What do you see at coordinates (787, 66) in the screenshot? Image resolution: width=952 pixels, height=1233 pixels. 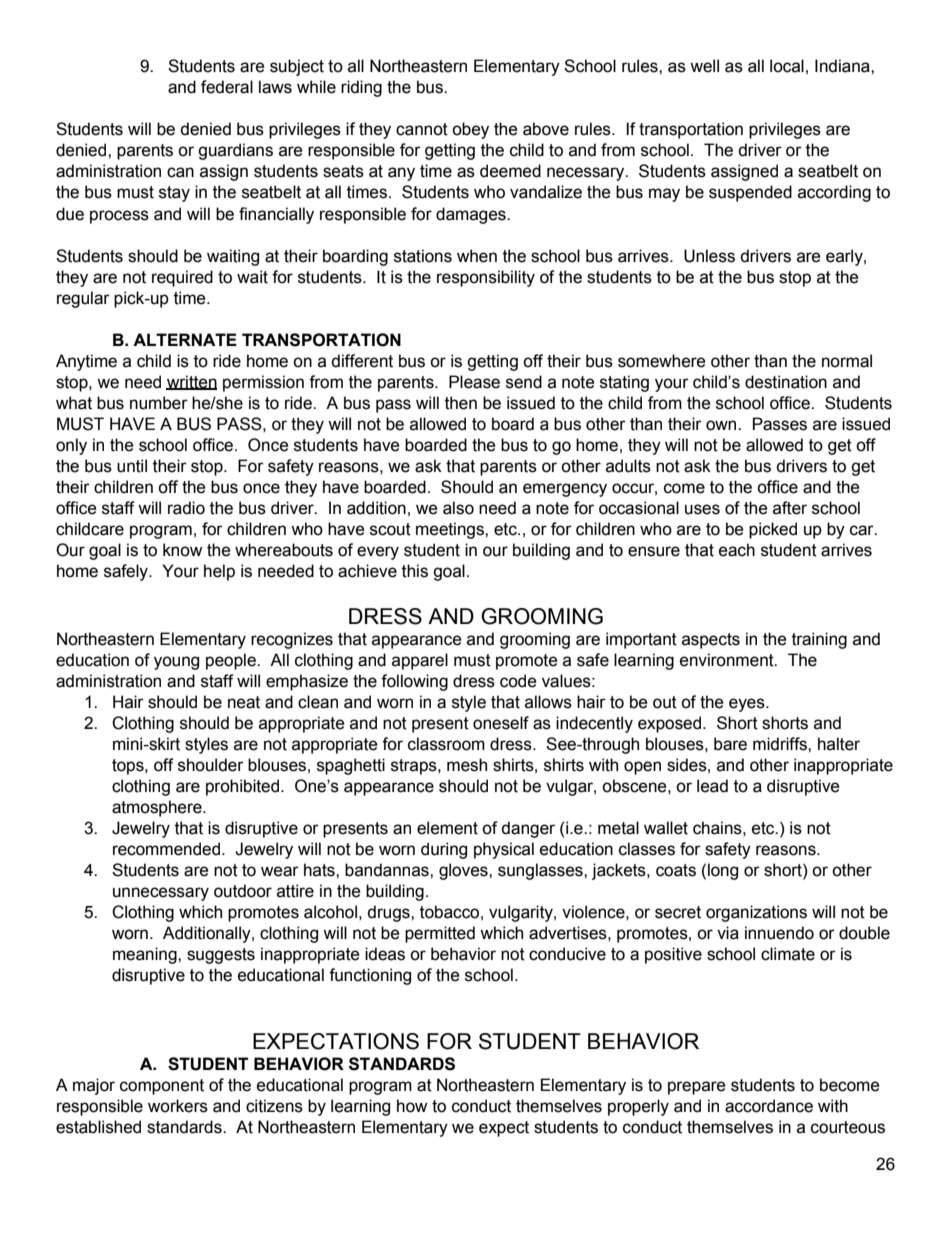 I see `local` at bounding box center [787, 66].
